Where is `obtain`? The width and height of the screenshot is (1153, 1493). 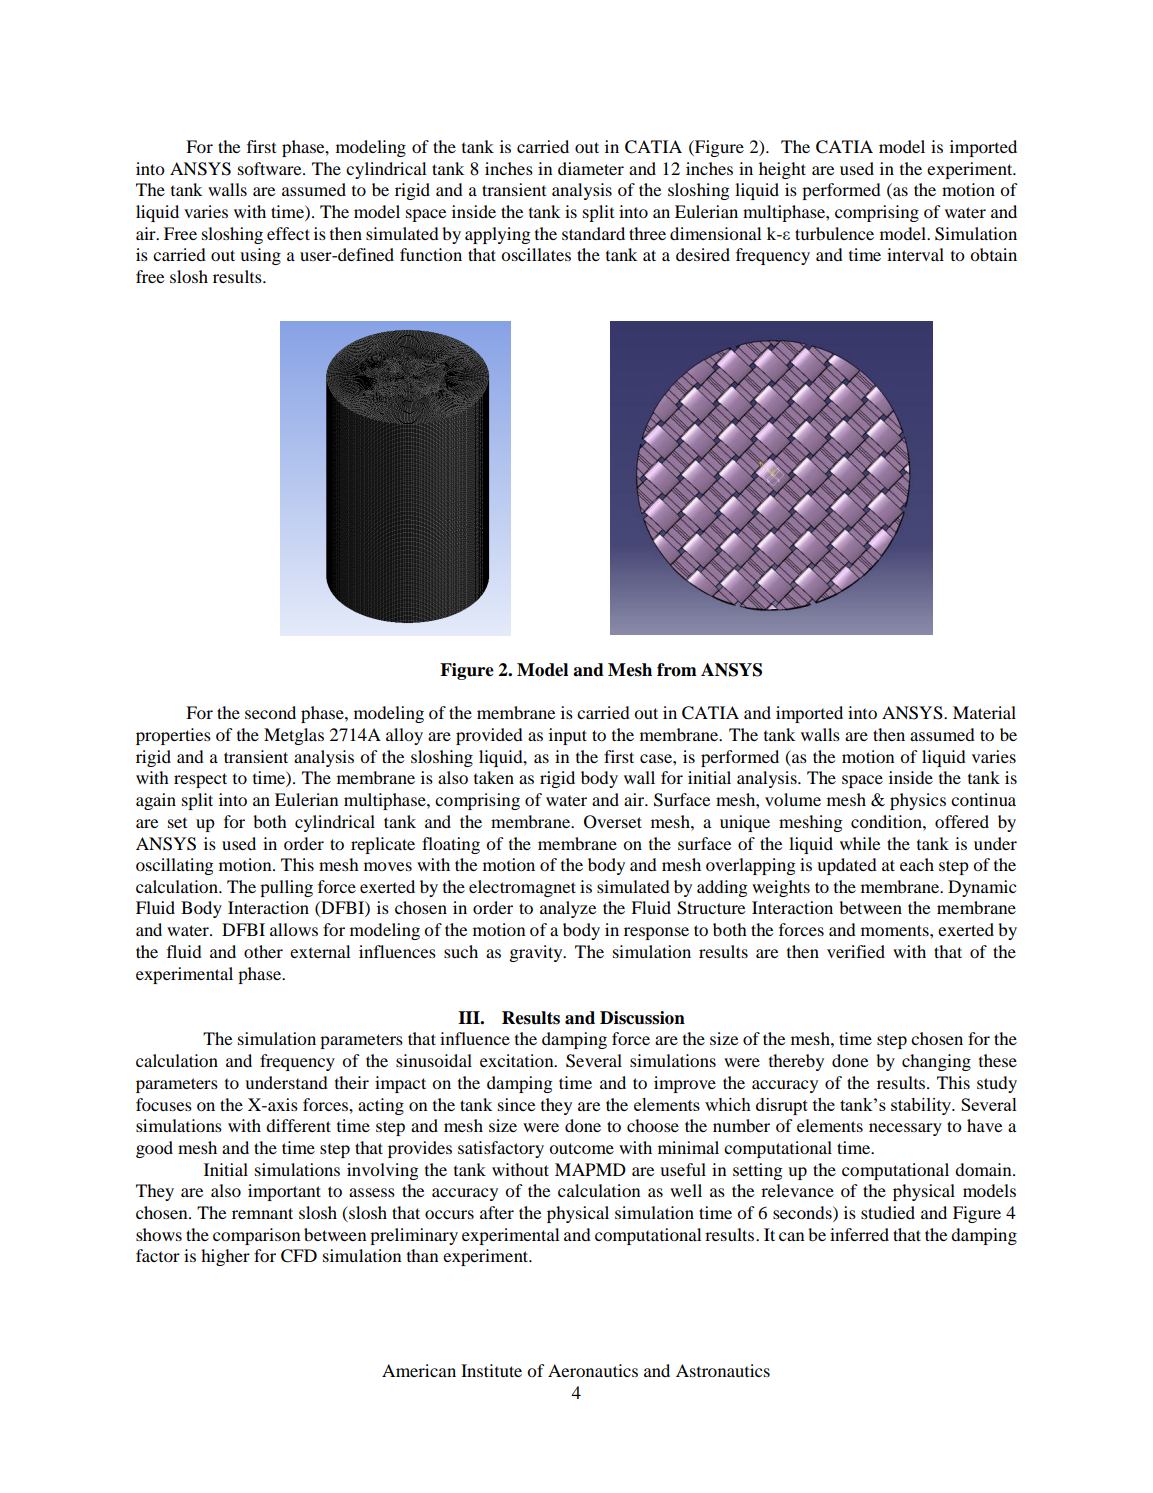
obtain is located at coordinates (993, 254).
